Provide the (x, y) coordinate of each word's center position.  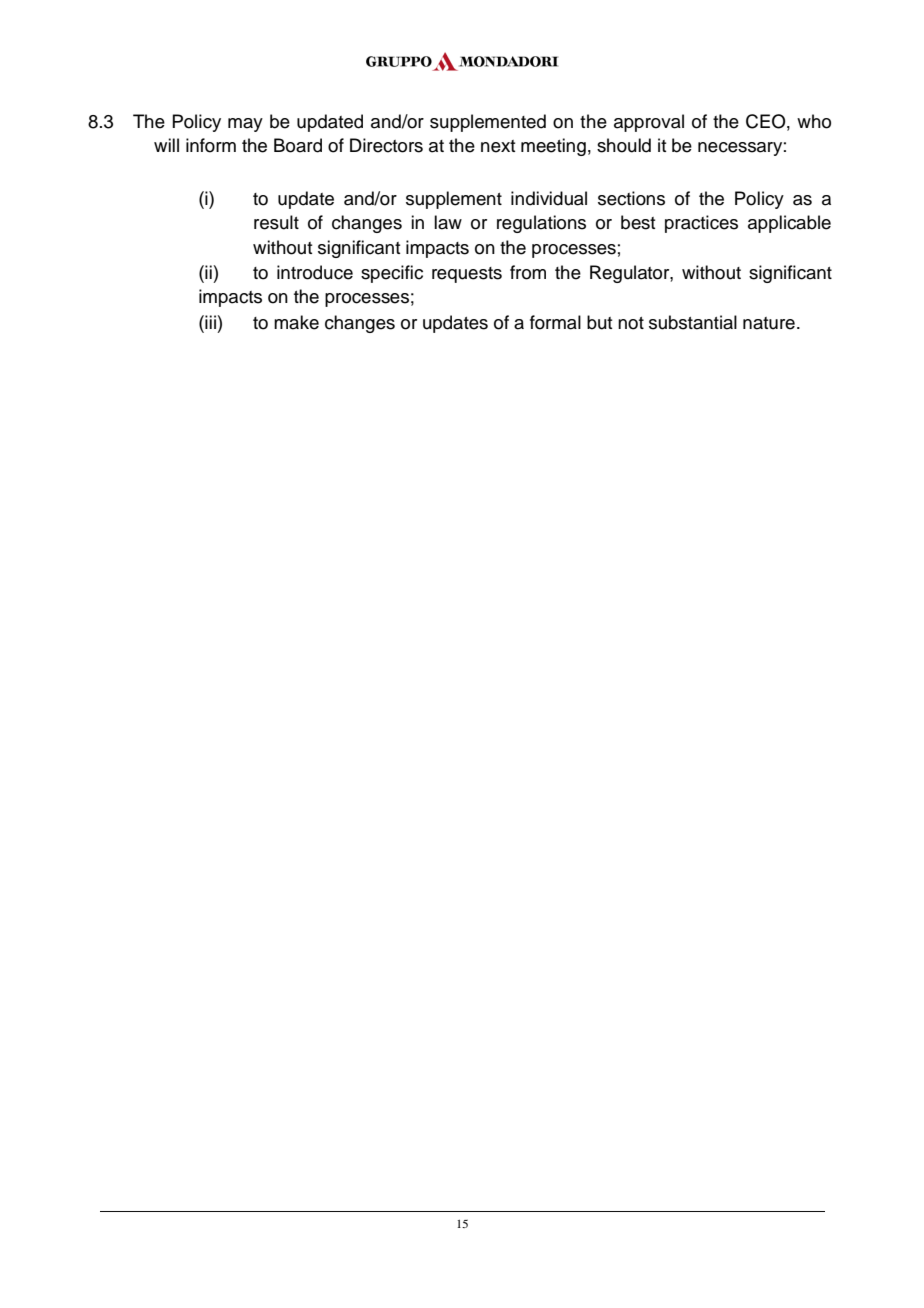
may (245, 125)
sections (631, 198)
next (498, 146)
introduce (315, 272)
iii (209, 322)
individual (549, 198)
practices (701, 224)
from (528, 272)
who (814, 121)
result (276, 222)
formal (555, 322)
